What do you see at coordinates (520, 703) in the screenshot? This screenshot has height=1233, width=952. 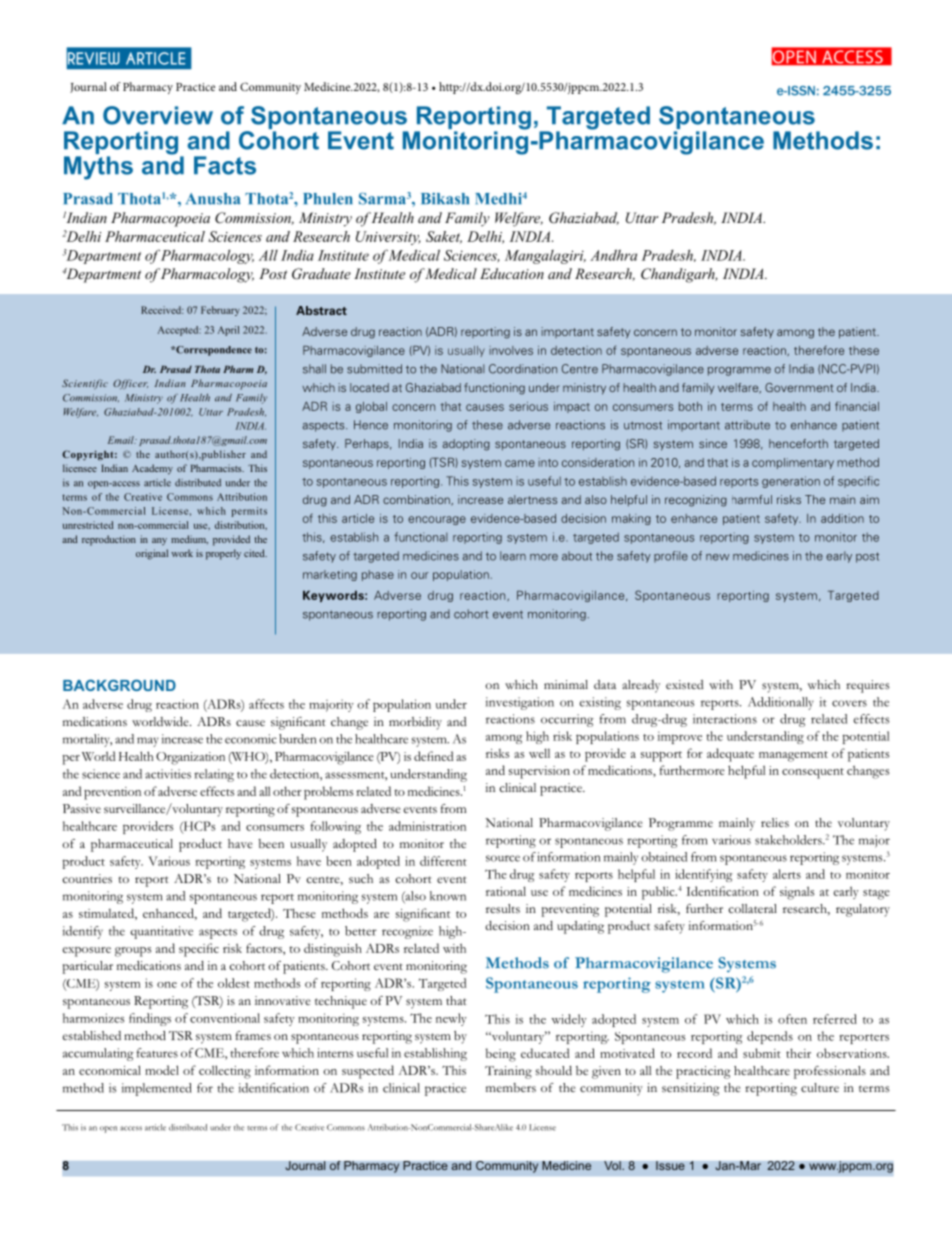 I see `investigation` at bounding box center [520, 703].
